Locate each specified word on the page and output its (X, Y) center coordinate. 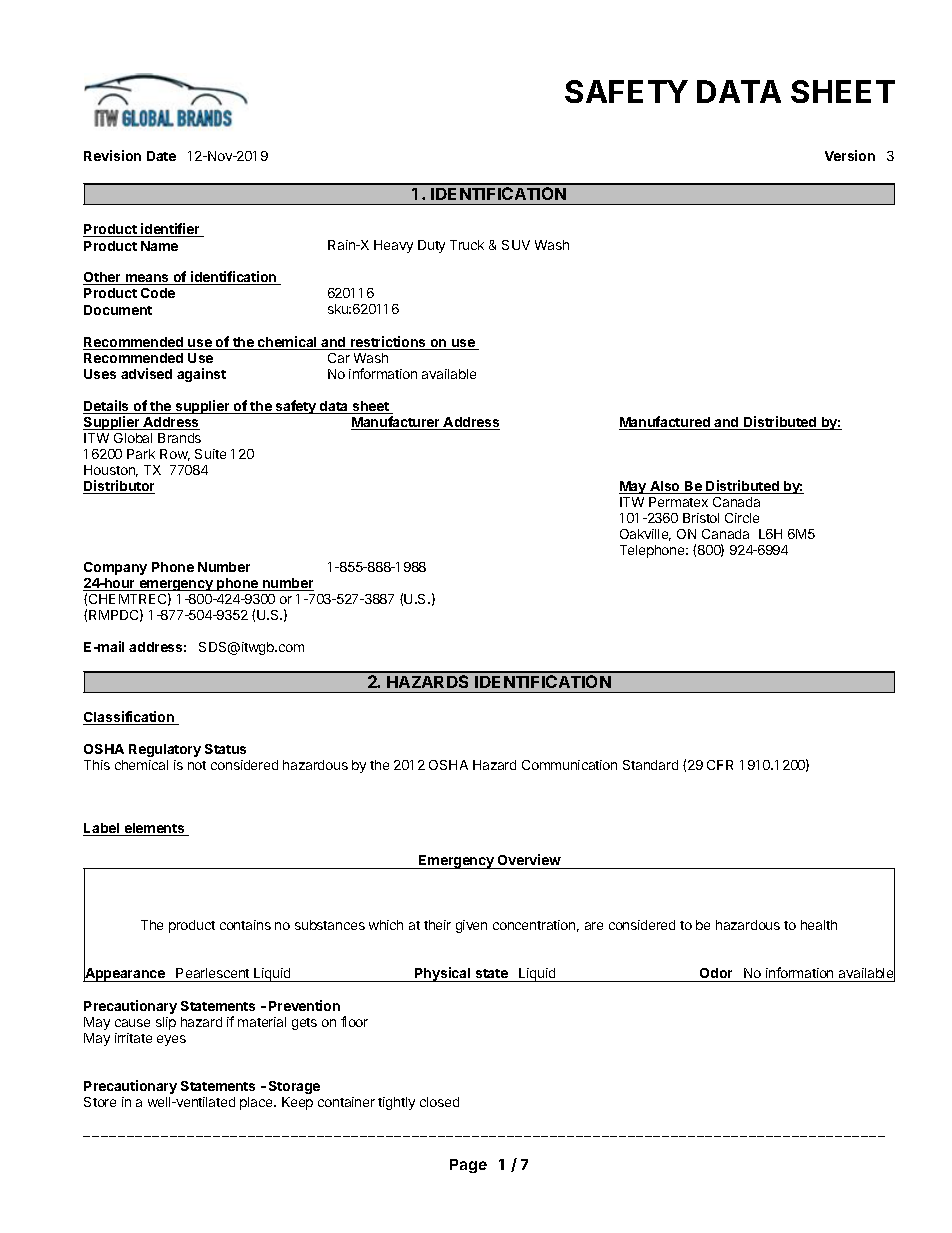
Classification (129, 718)
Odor (716, 973)
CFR (720, 765)
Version (850, 155)
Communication (569, 765)
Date (161, 156)
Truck (467, 245)
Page (468, 1166)
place (257, 1103)
